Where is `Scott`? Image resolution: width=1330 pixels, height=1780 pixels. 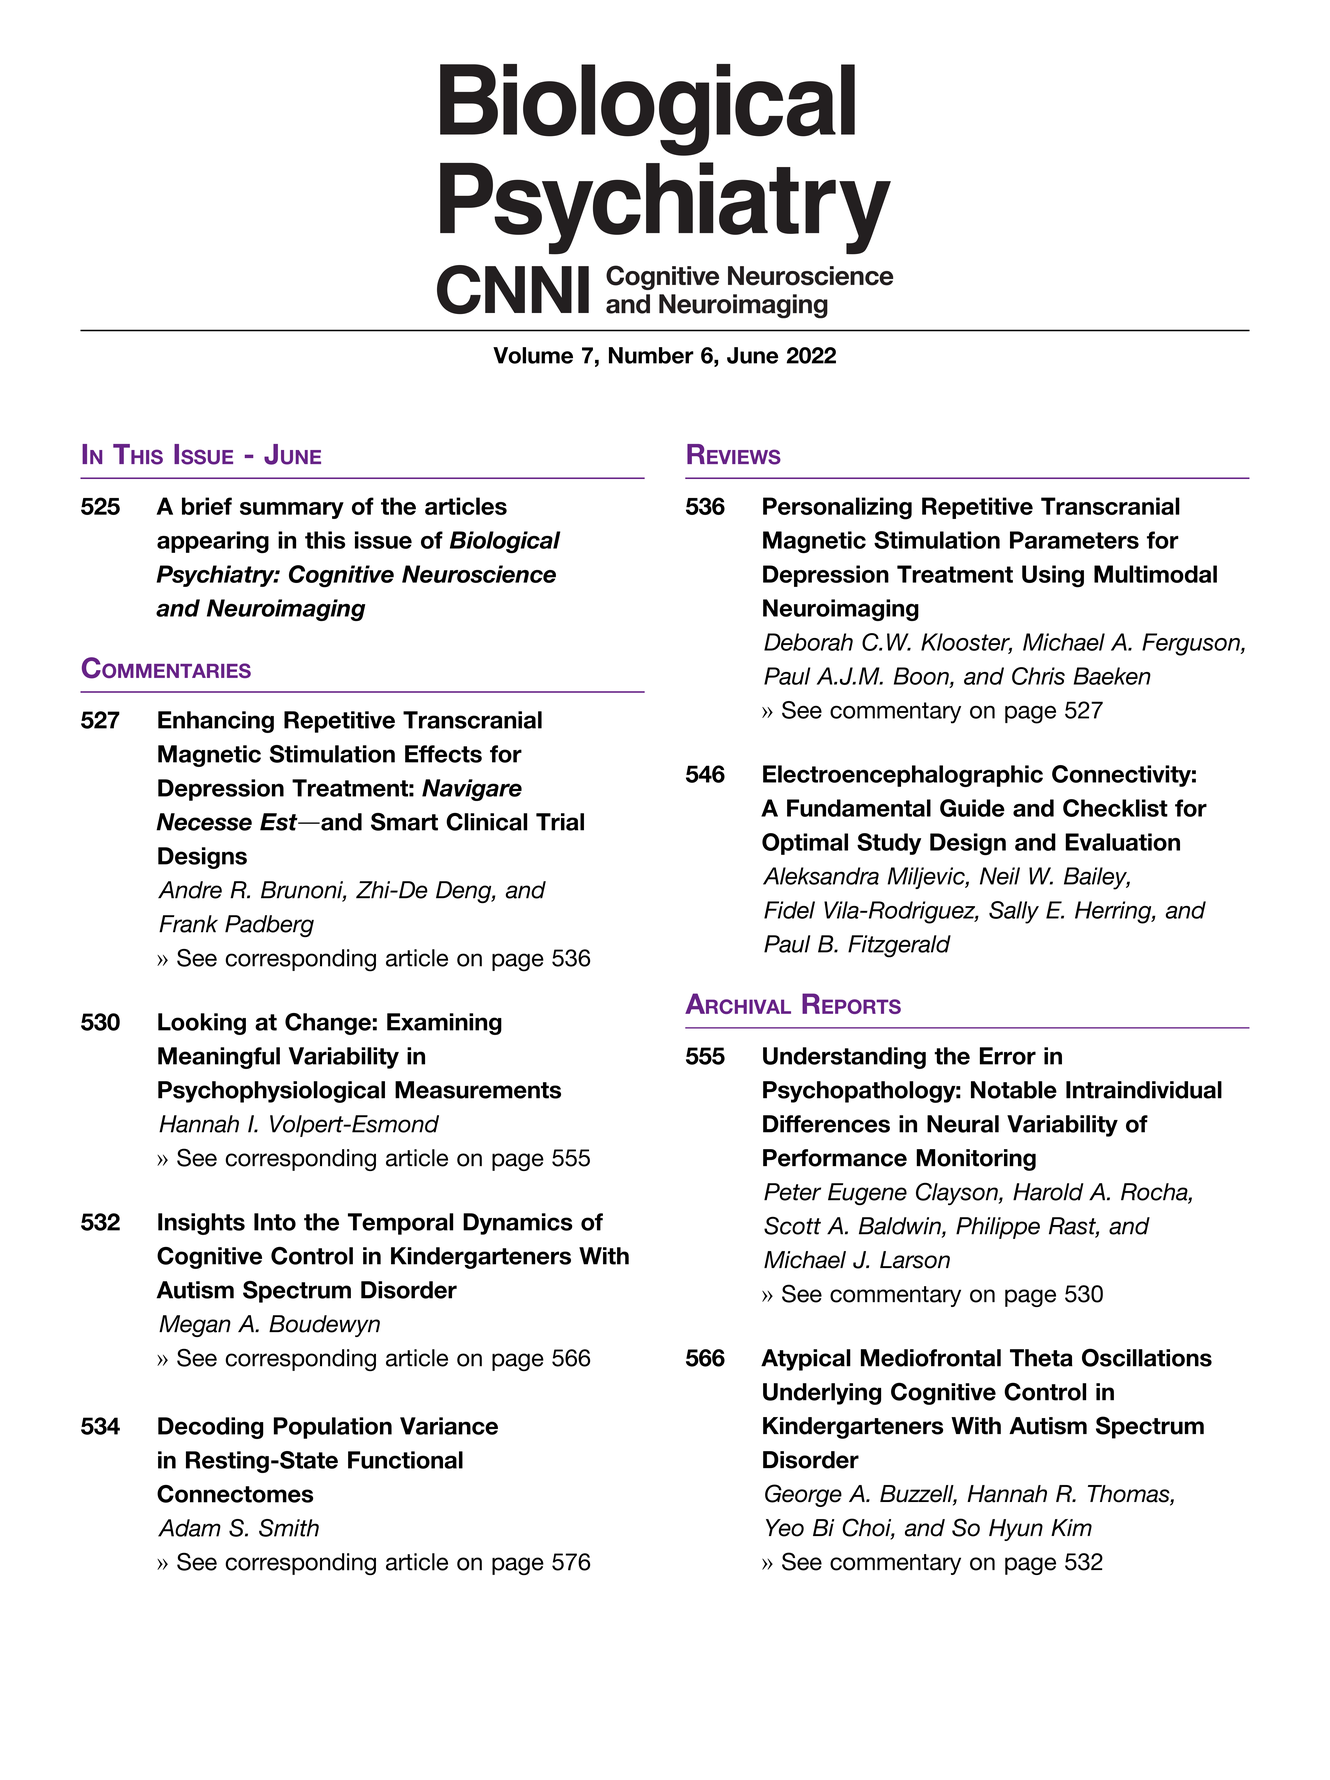
Scott is located at coordinates (792, 1225).
